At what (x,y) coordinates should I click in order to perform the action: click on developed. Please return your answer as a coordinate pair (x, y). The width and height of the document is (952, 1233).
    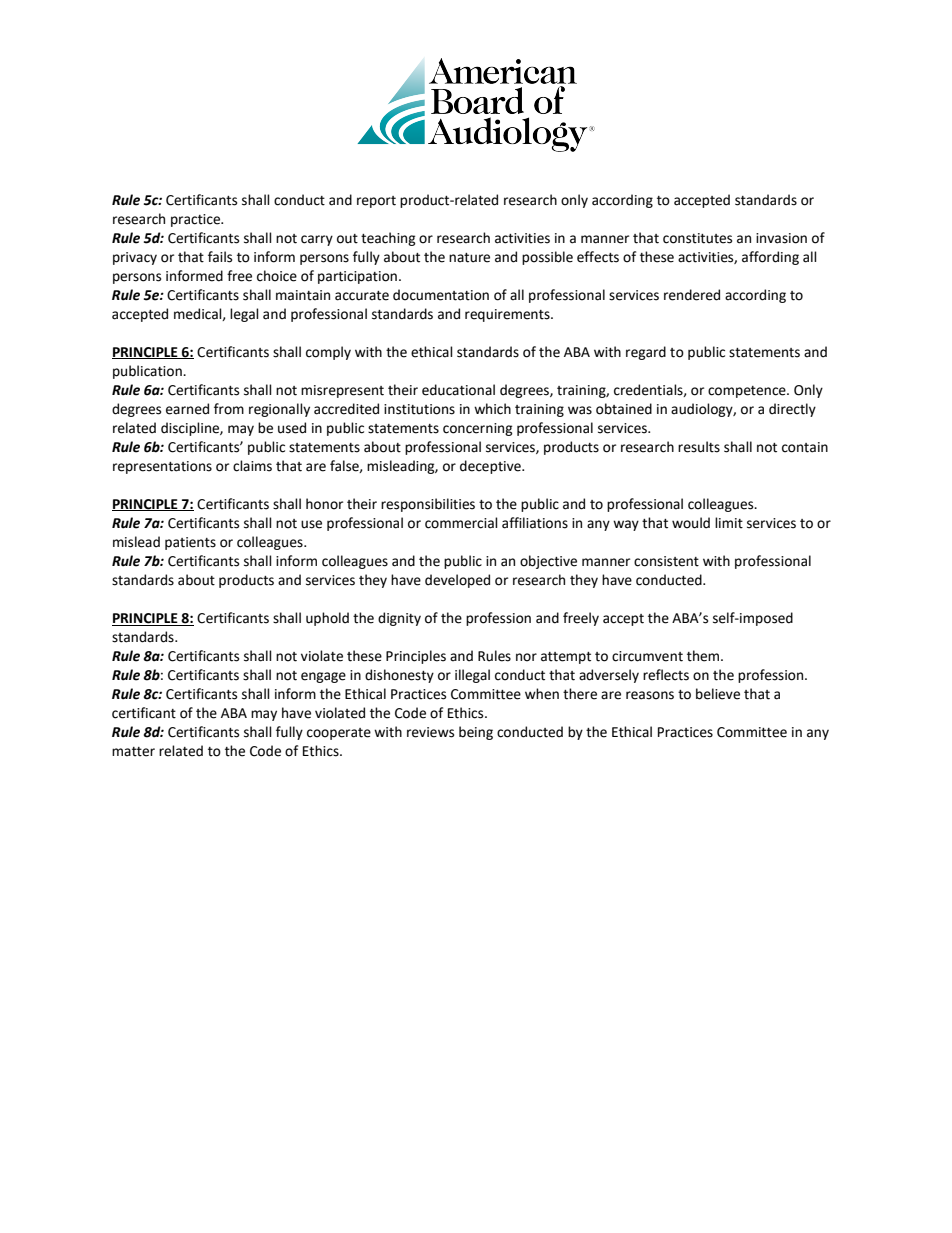
    Looking at the image, I should click on (457, 581).
